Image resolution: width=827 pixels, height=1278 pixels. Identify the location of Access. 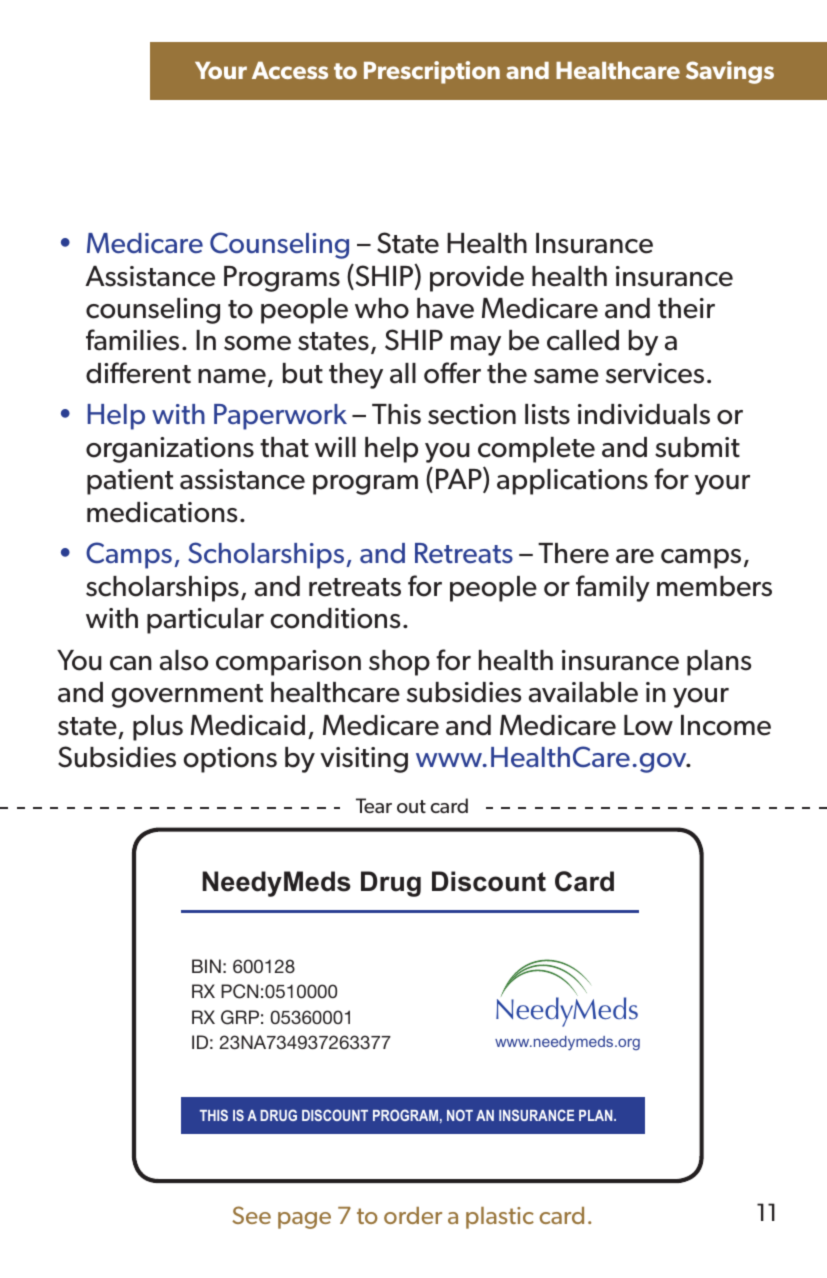
(290, 70).
